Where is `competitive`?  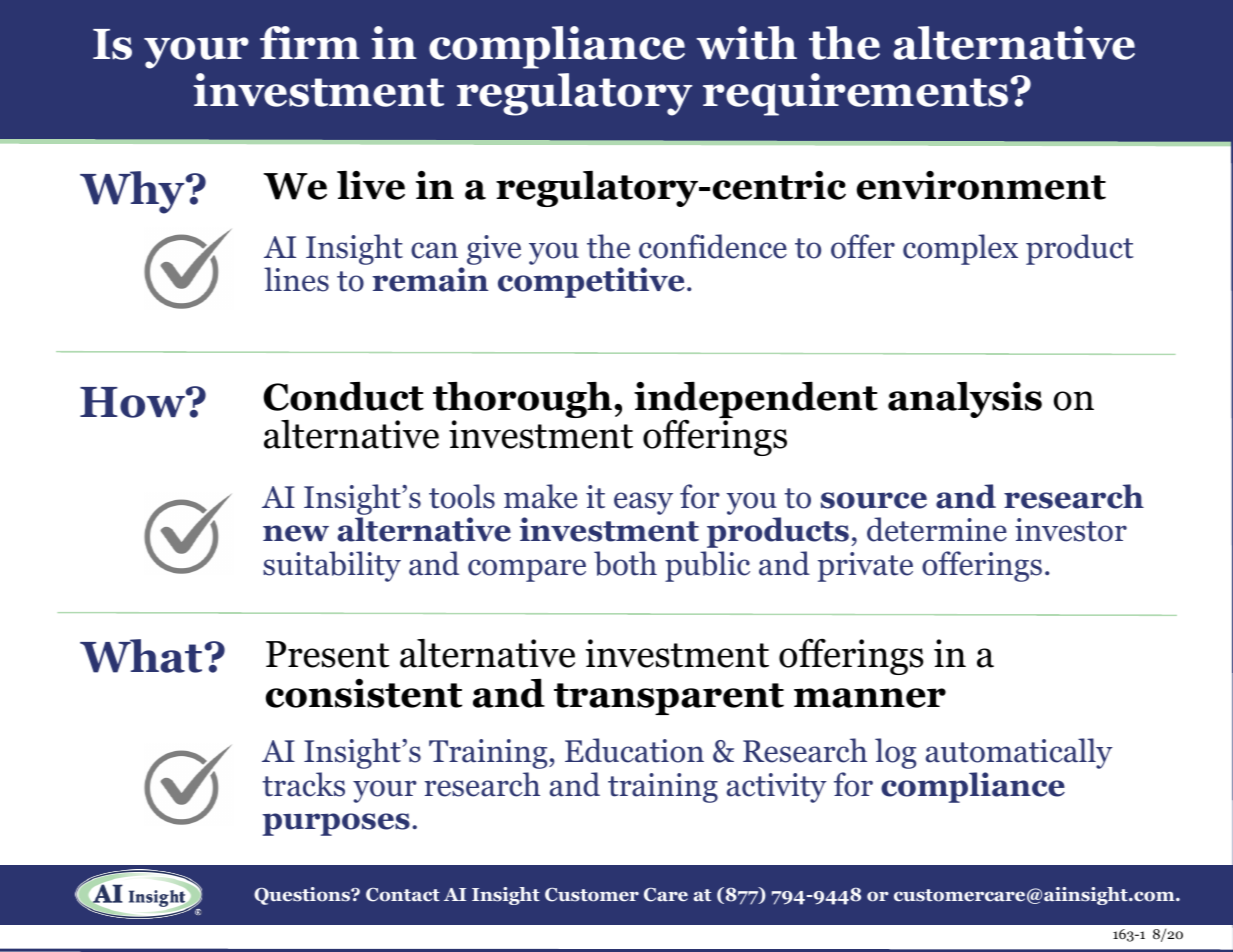
competitive is located at coordinates (591, 282).
